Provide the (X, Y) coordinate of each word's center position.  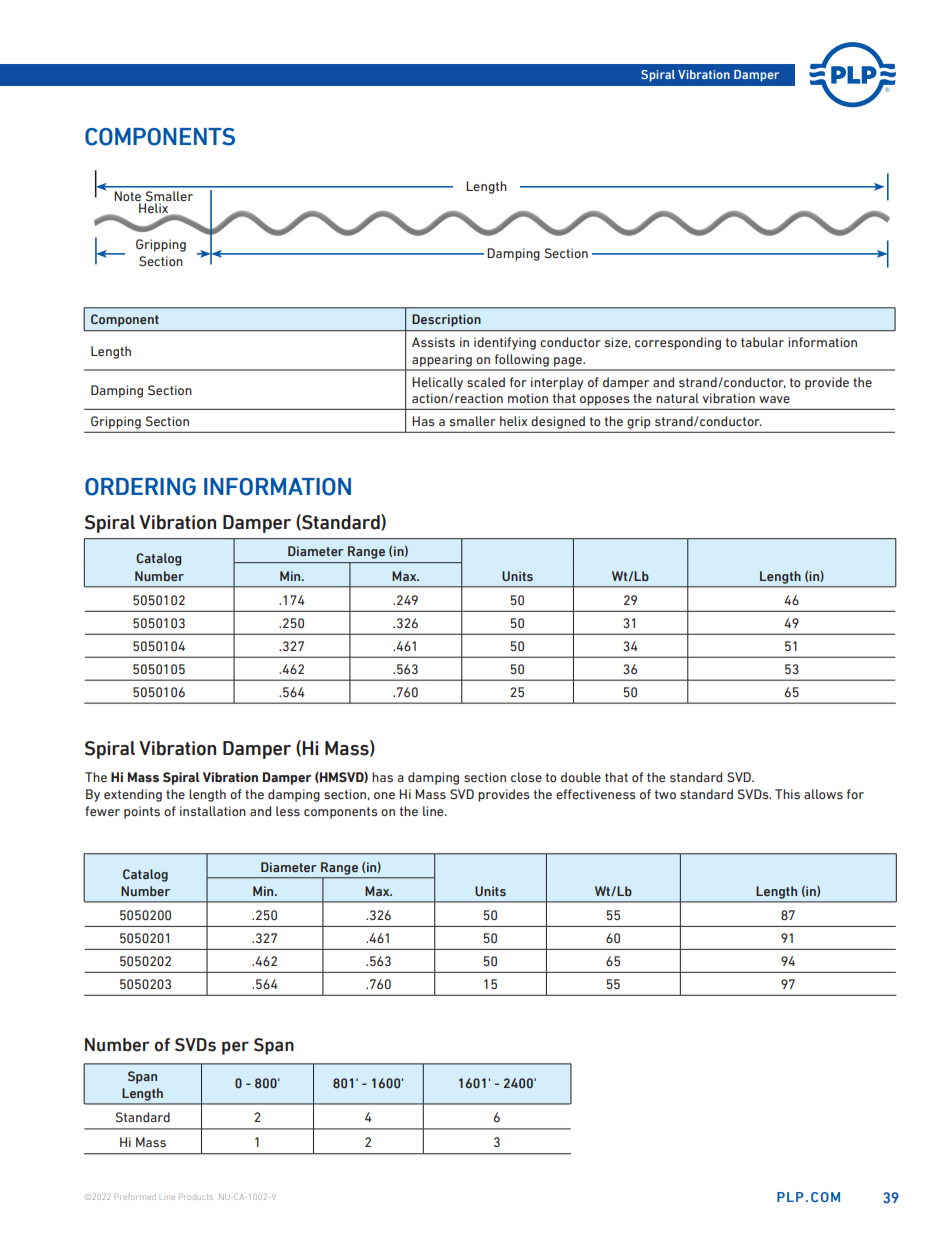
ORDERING (140, 487)
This (787, 794)
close (526, 777)
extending (133, 795)
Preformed (135, 1196)
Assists (433, 342)
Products (196, 1196)
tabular (762, 342)
